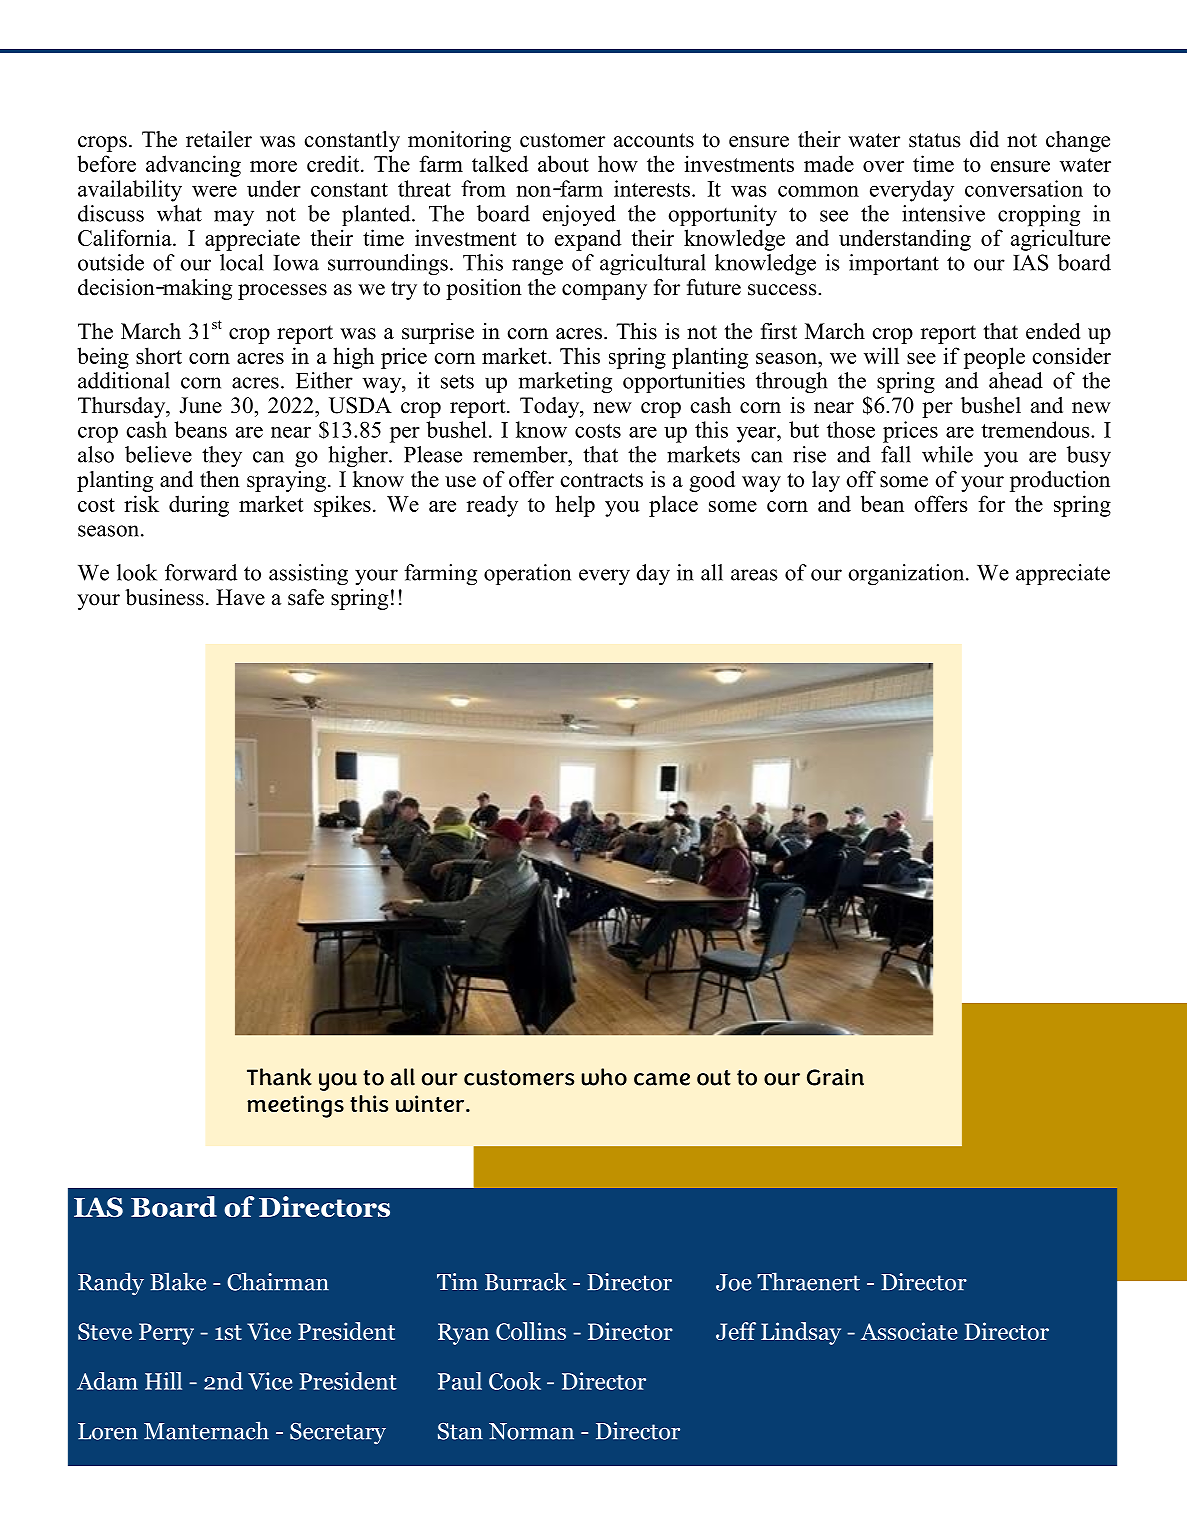 This page has width=1187, height=1536. I want to click on were, so click(214, 191).
